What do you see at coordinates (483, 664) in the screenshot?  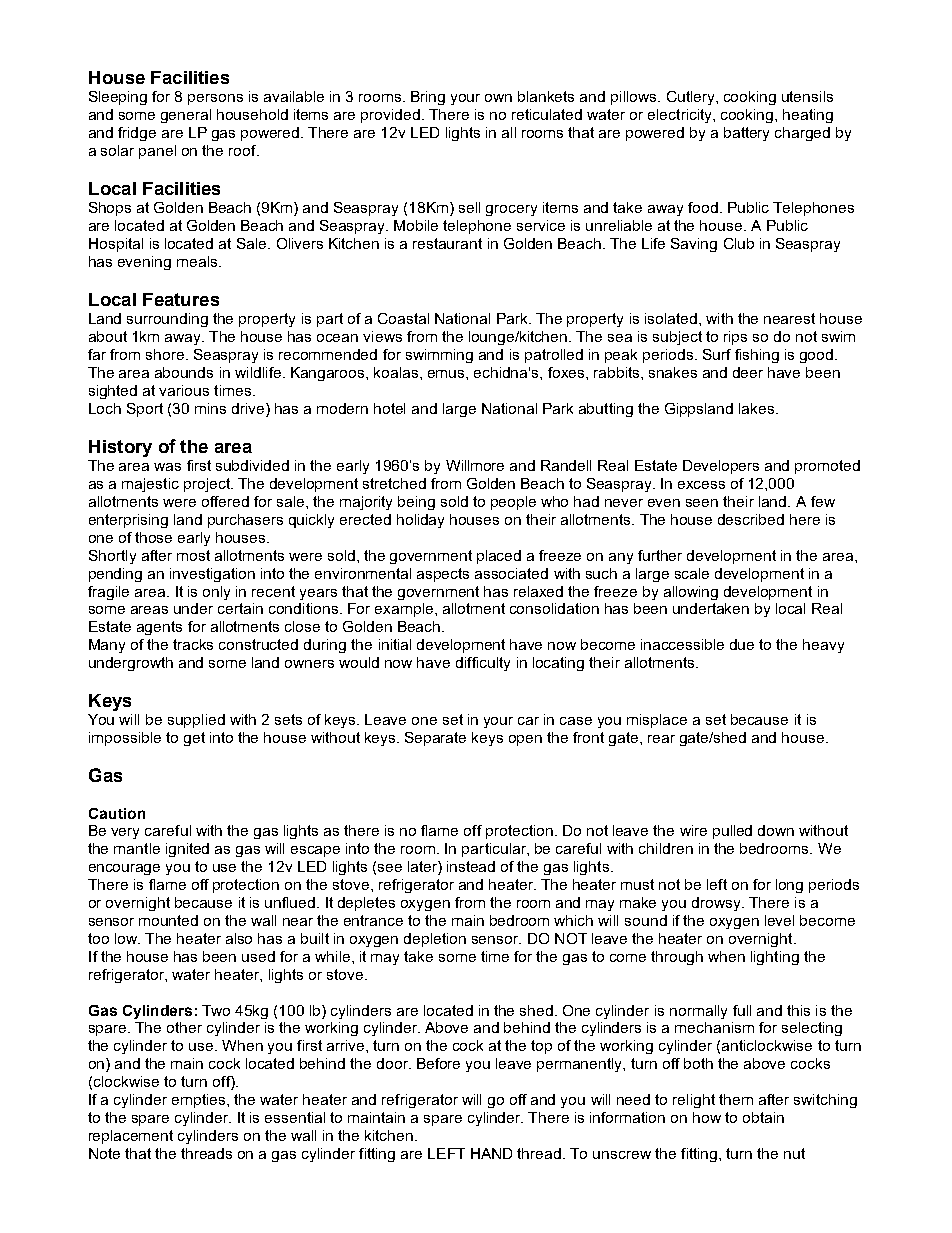 I see `difficulty` at bounding box center [483, 664].
